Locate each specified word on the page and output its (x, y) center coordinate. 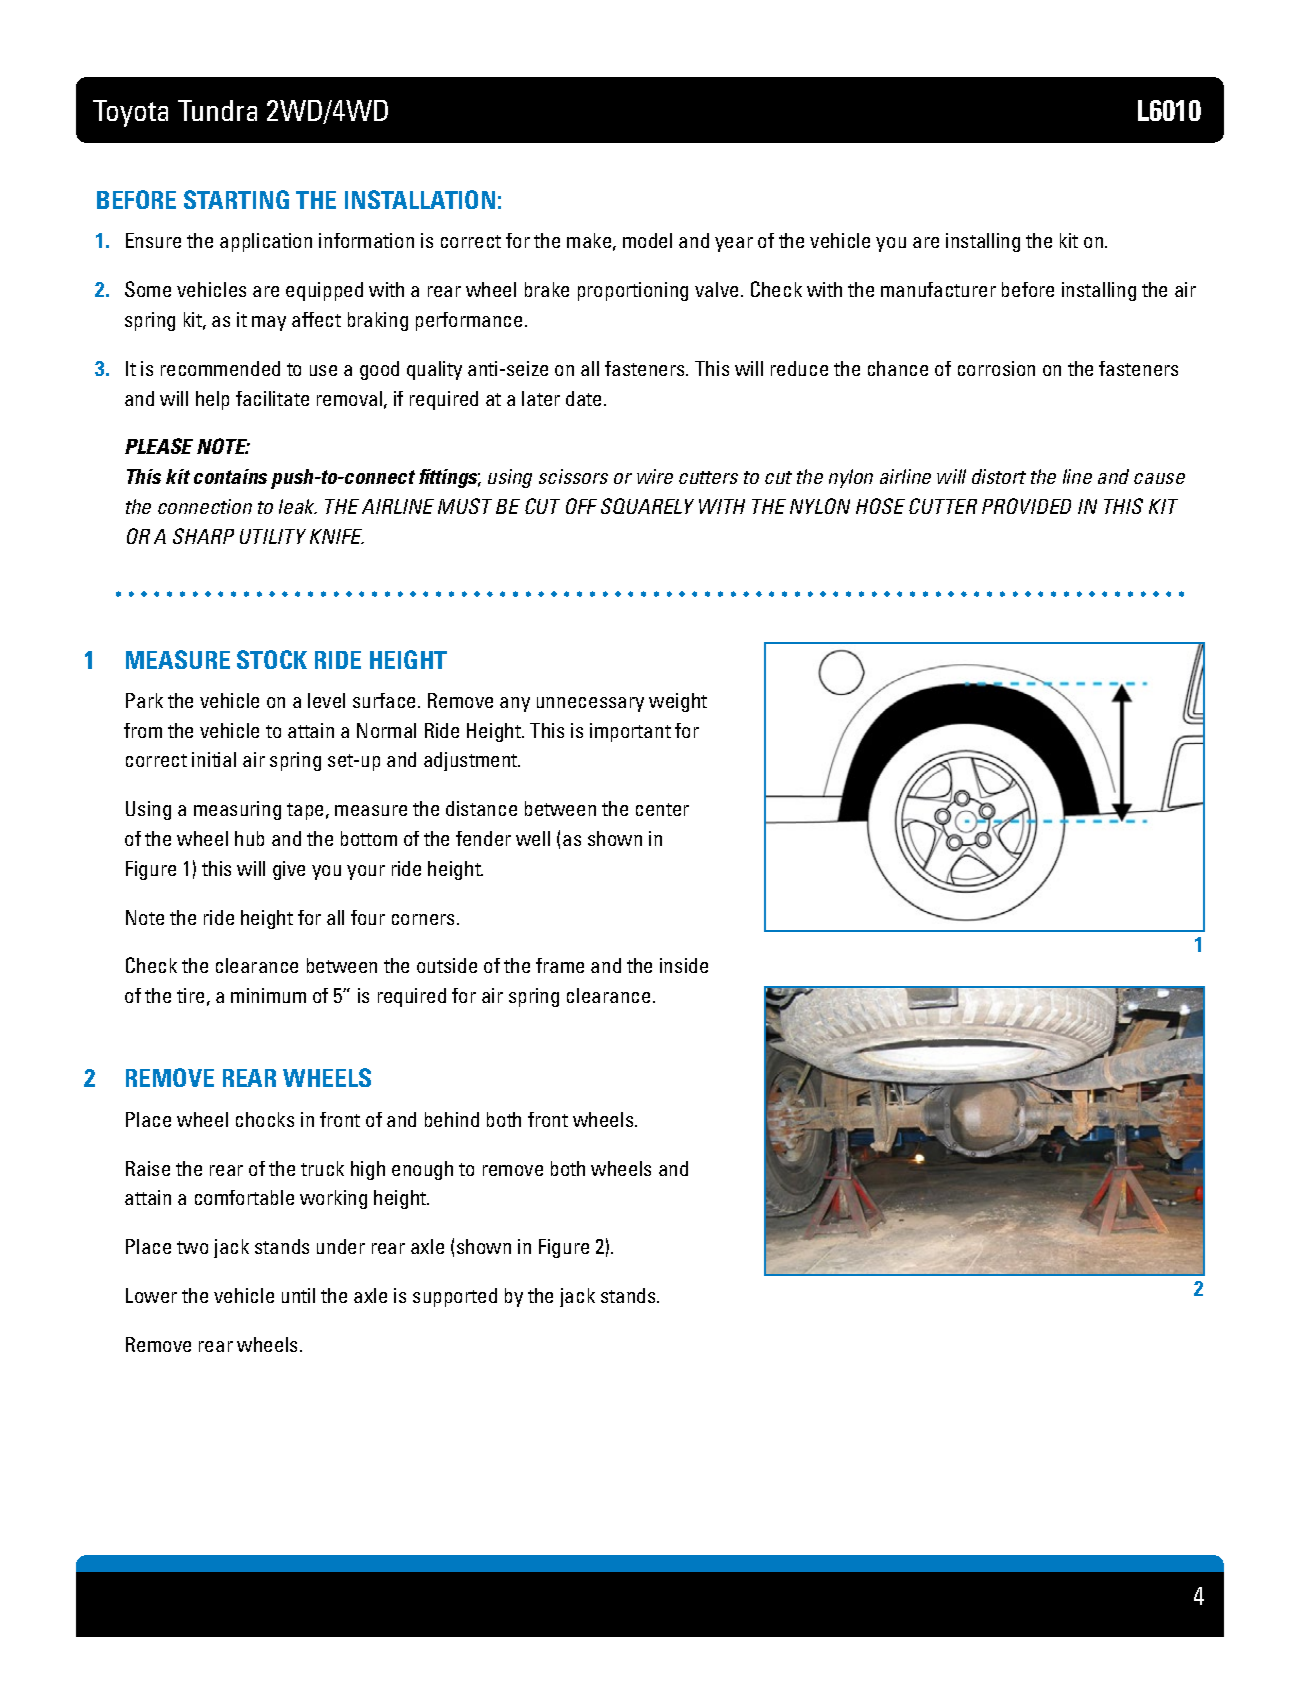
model (647, 240)
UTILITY (273, 536)
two (192, 1247)
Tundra (217, 110)
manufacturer (938, 289)
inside (684, 965)
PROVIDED (1026, 506)
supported (455, 1297)
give (289, 870)
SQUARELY (647, 506)
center (662, 809)
